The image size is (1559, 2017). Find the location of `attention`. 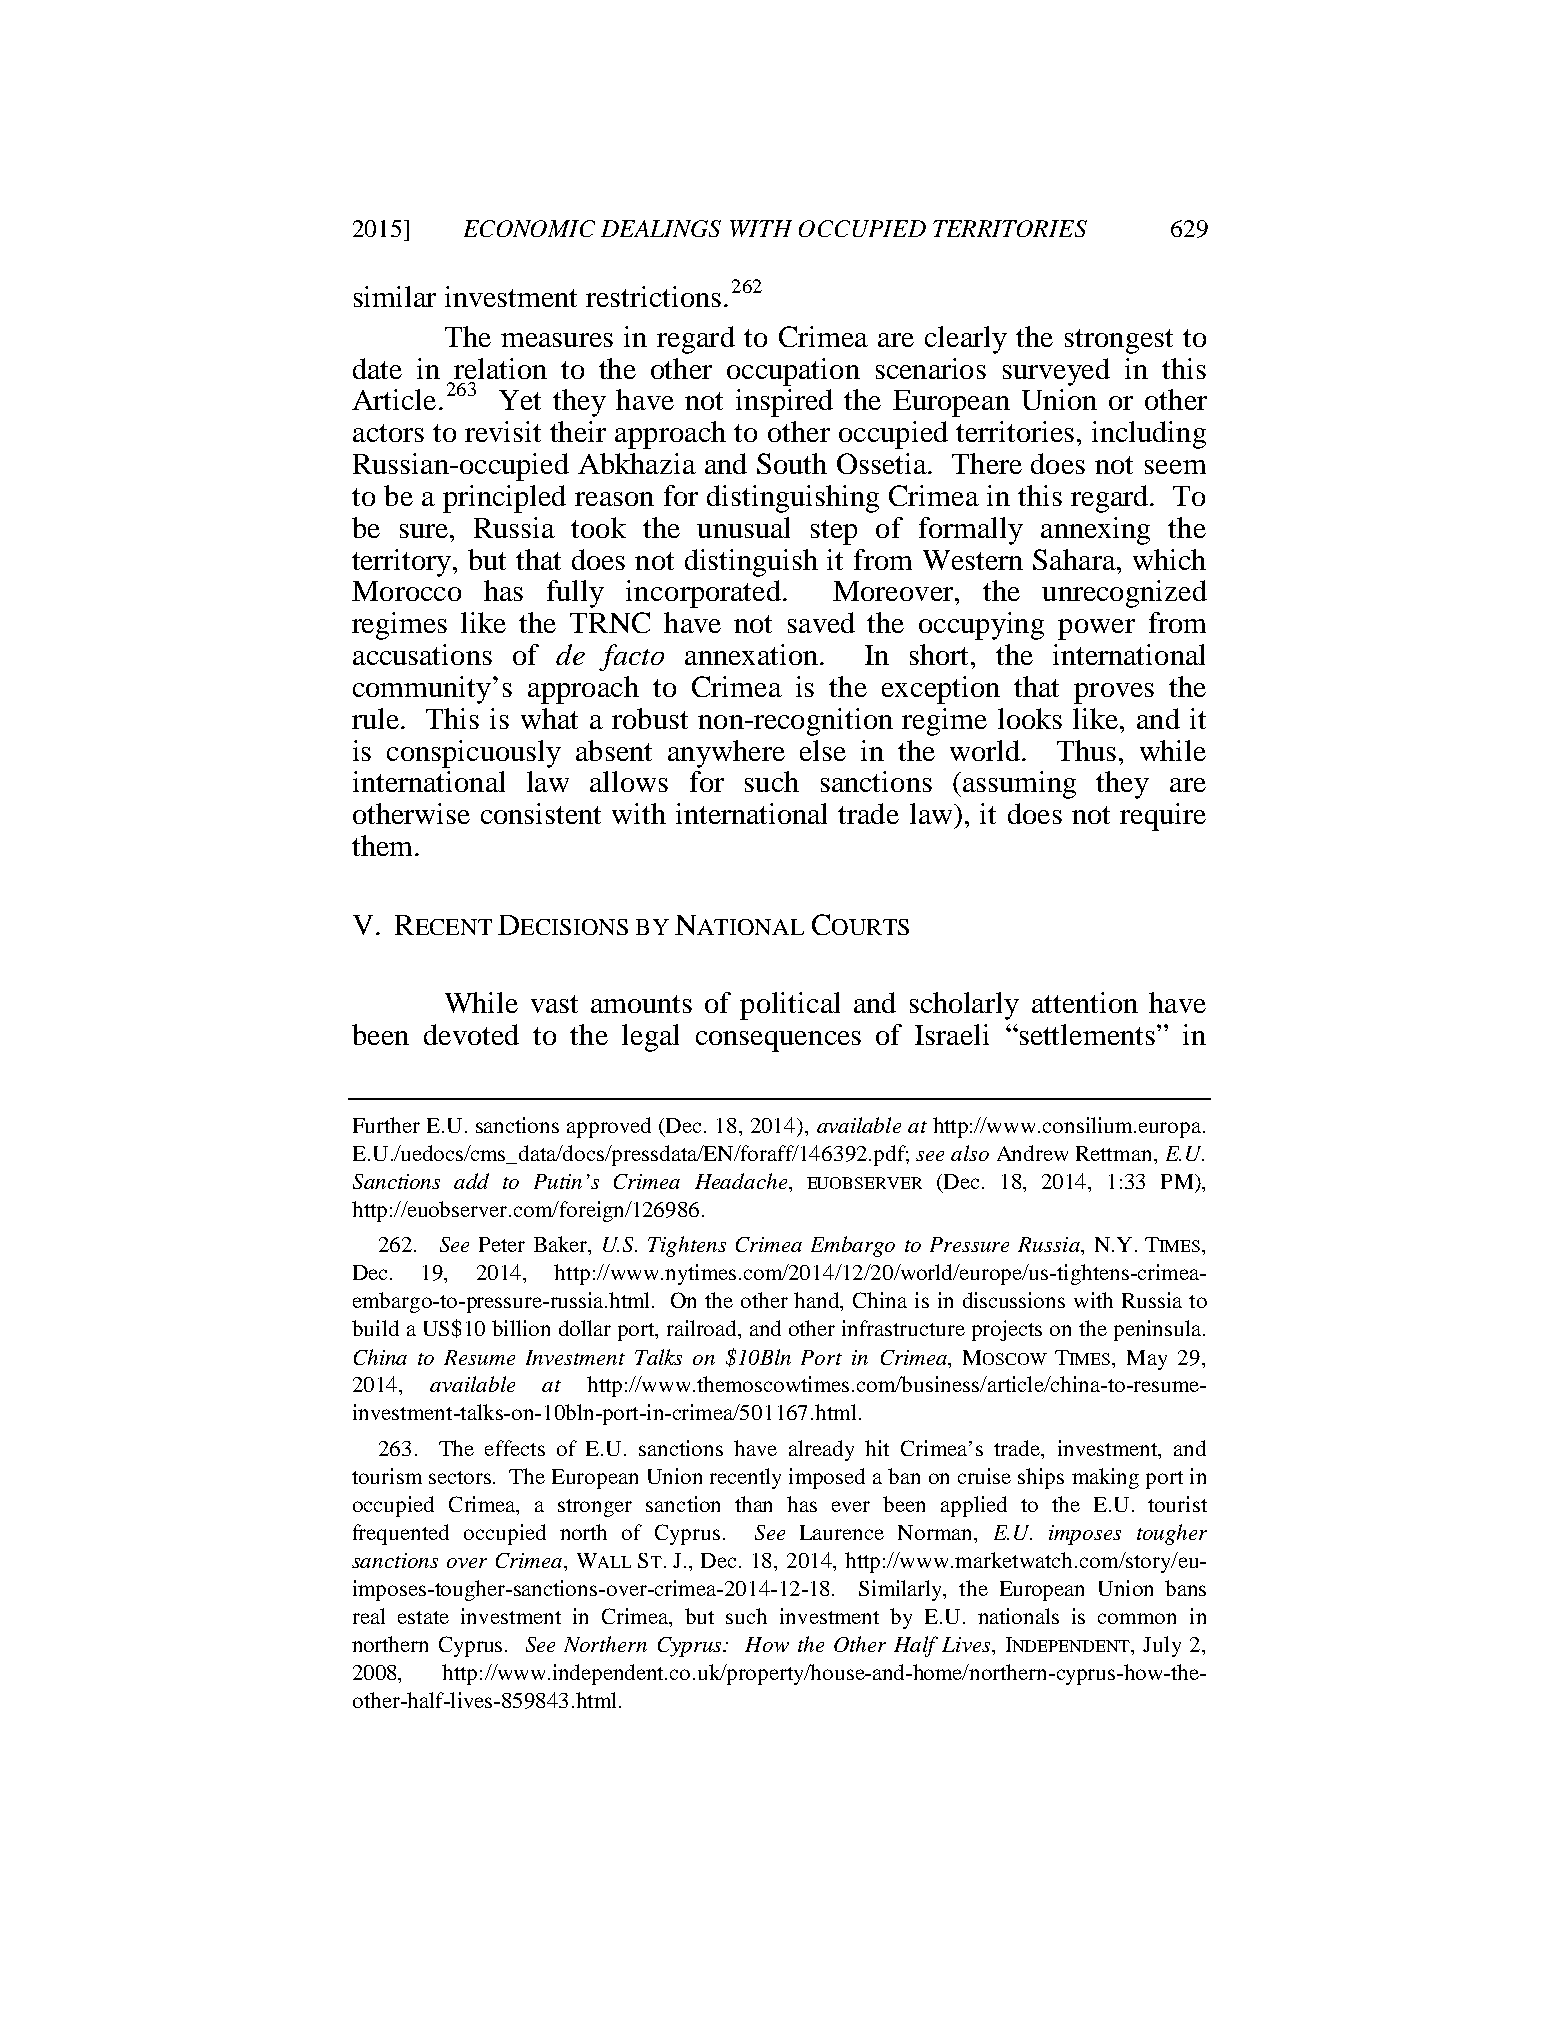

attention is located at coordinates (1085, 1002).
